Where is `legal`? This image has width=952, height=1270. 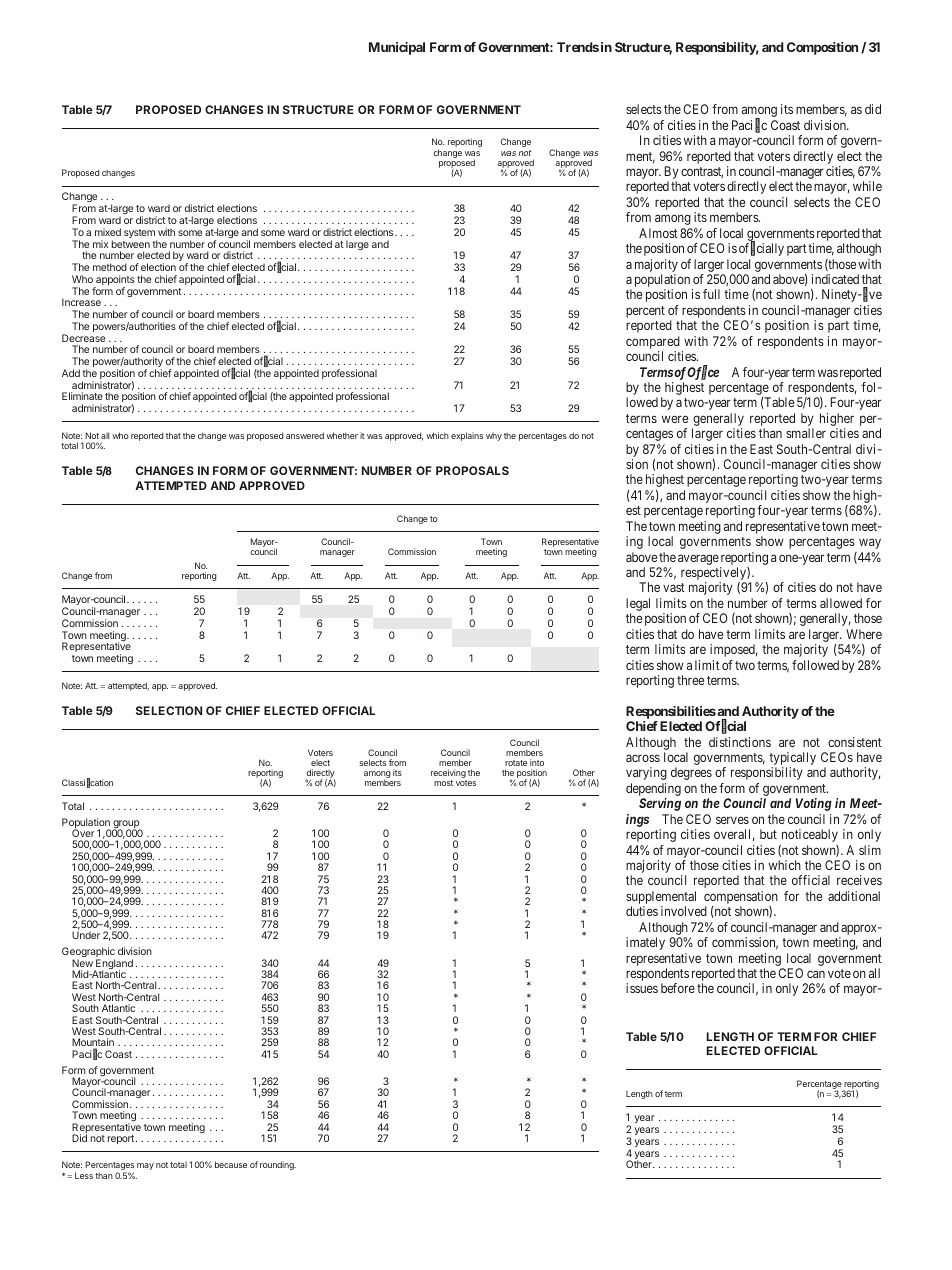 legal is located at coordinates (638, 606).
